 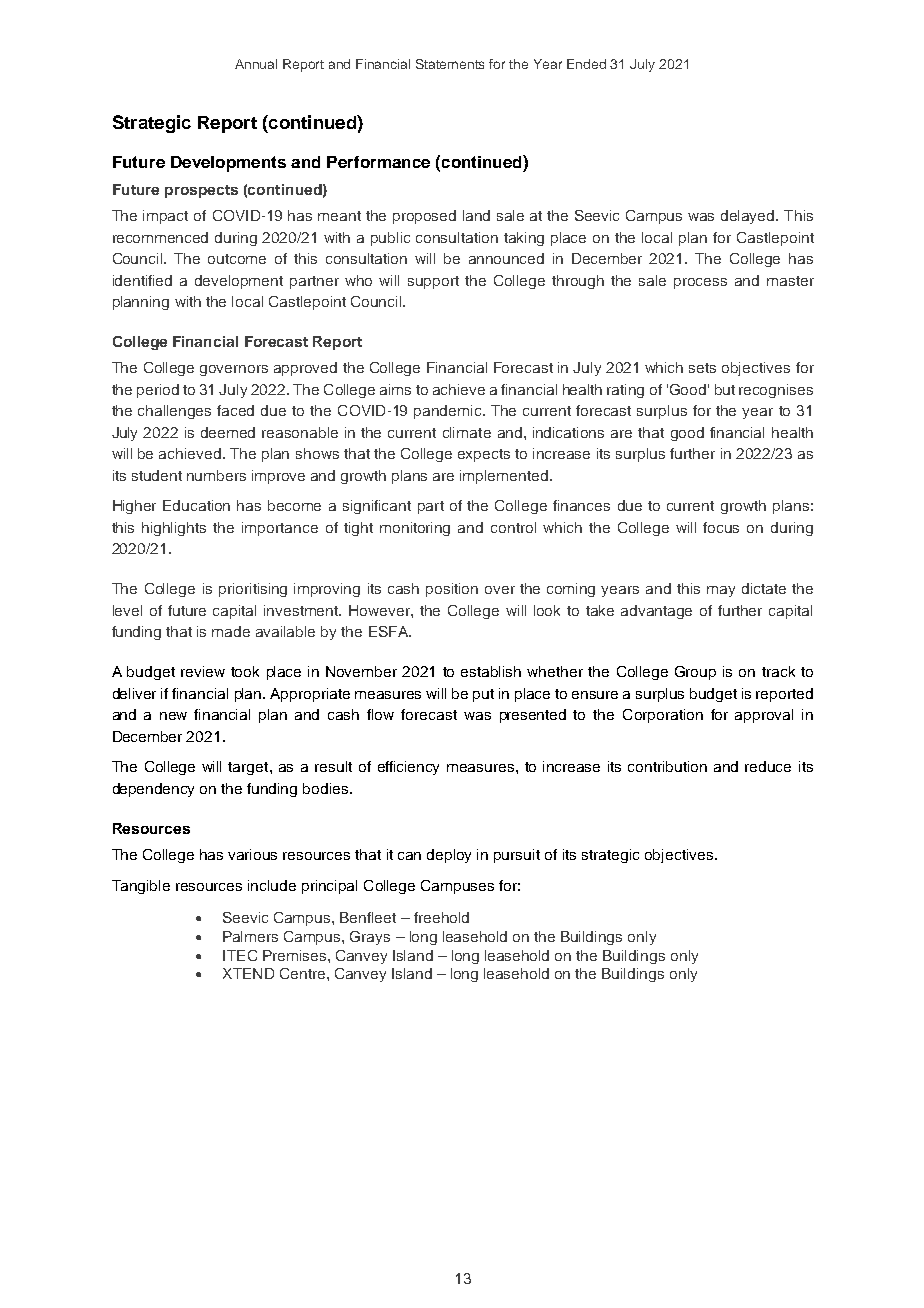 What do you see at coordinates (721, 527) in the screenshot?
I see `focus` at bounding box center [721, 527].
